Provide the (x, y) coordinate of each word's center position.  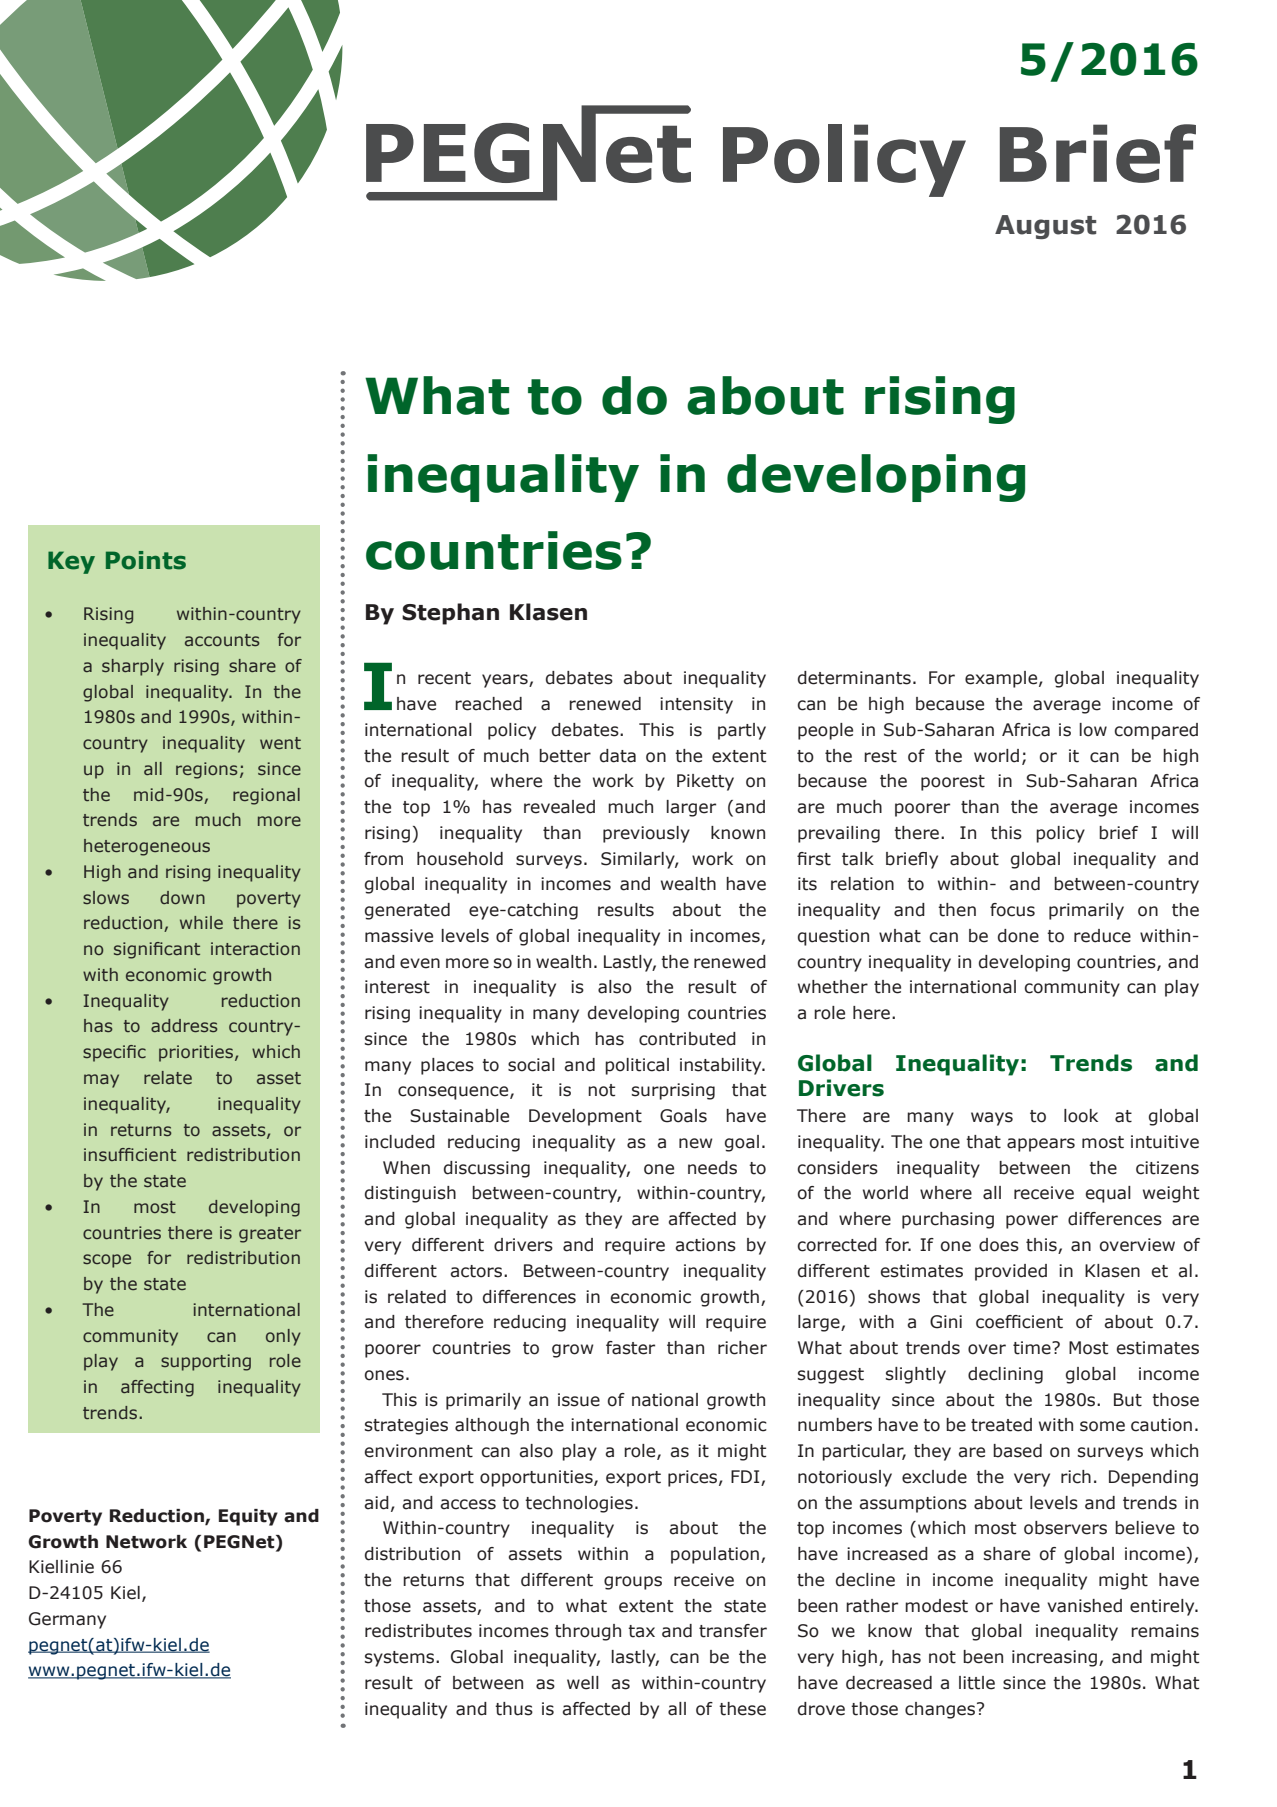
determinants (854, 678)
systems (401, 1659)
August (1045, 227)
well (583, 1683)
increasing (1056, 1658)
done (1018, 936)
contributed (687, 1039)
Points (146, 560)
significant (157, 950)
